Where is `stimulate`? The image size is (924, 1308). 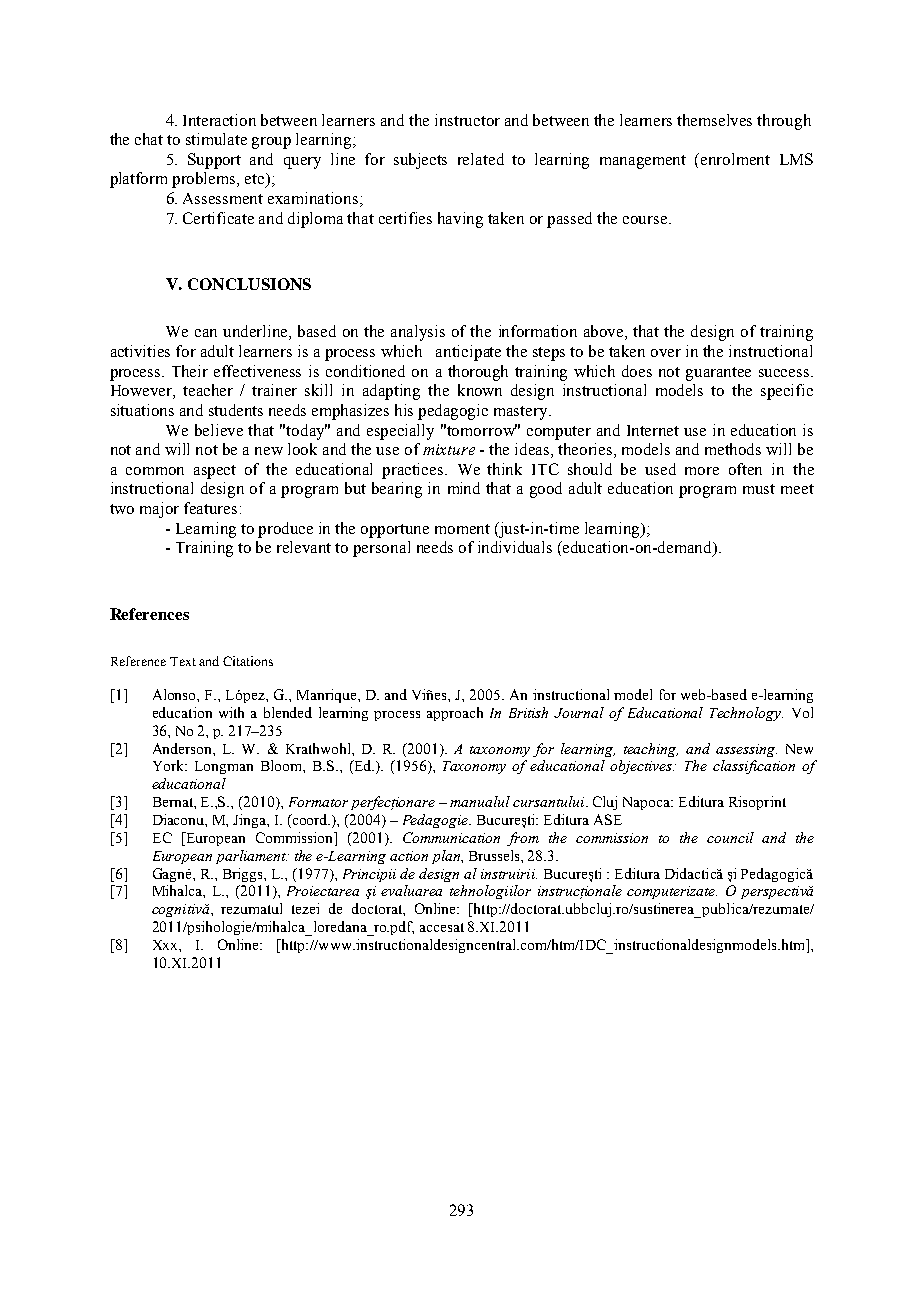
stimulate is located at coordinates (216, 139).
